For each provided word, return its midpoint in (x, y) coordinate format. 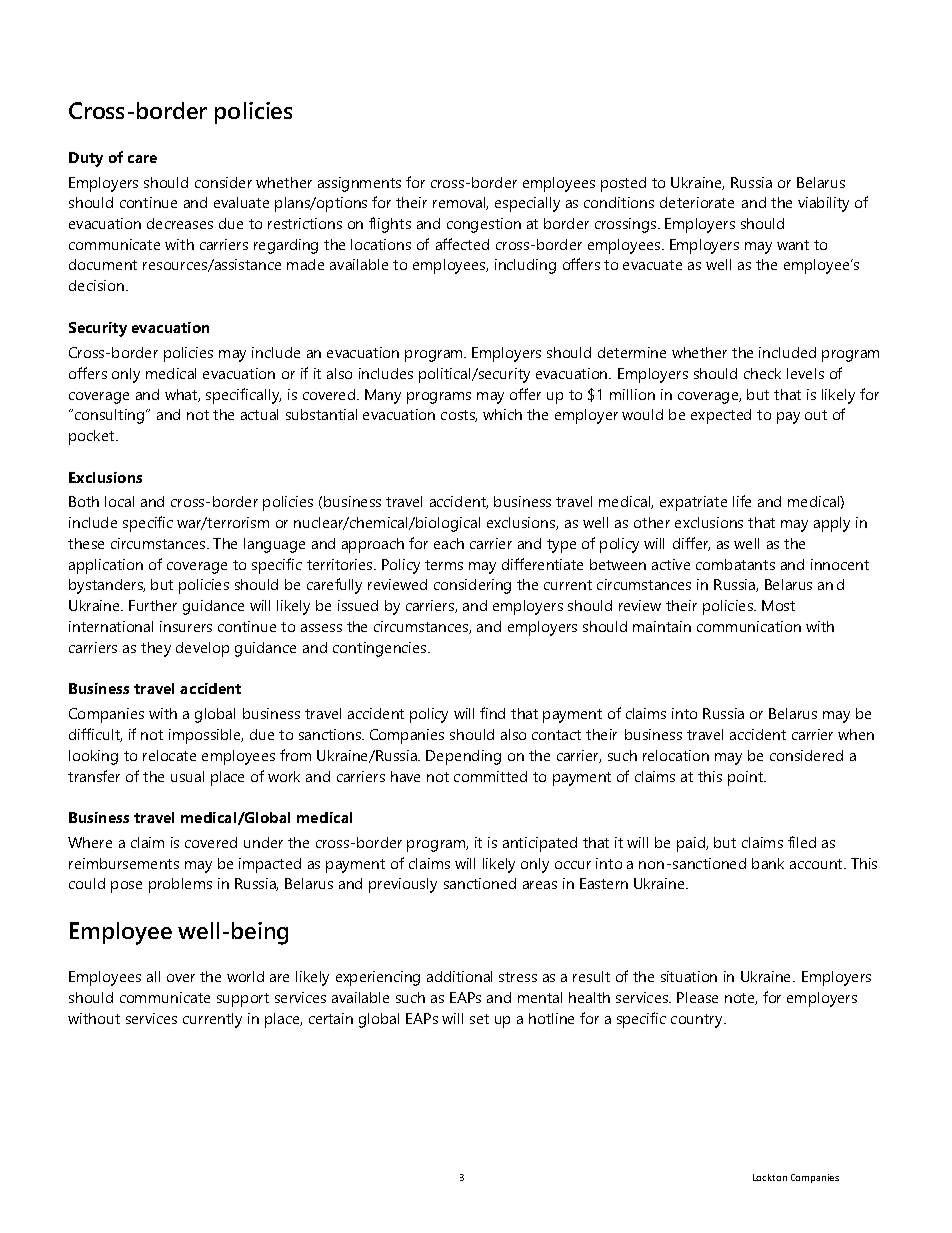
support (243, 1000)
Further (153, 605)
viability (823, 204)
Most (778, 605)
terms (444, 565)
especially (527, 204)
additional (459, 976)
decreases (180, 223)
